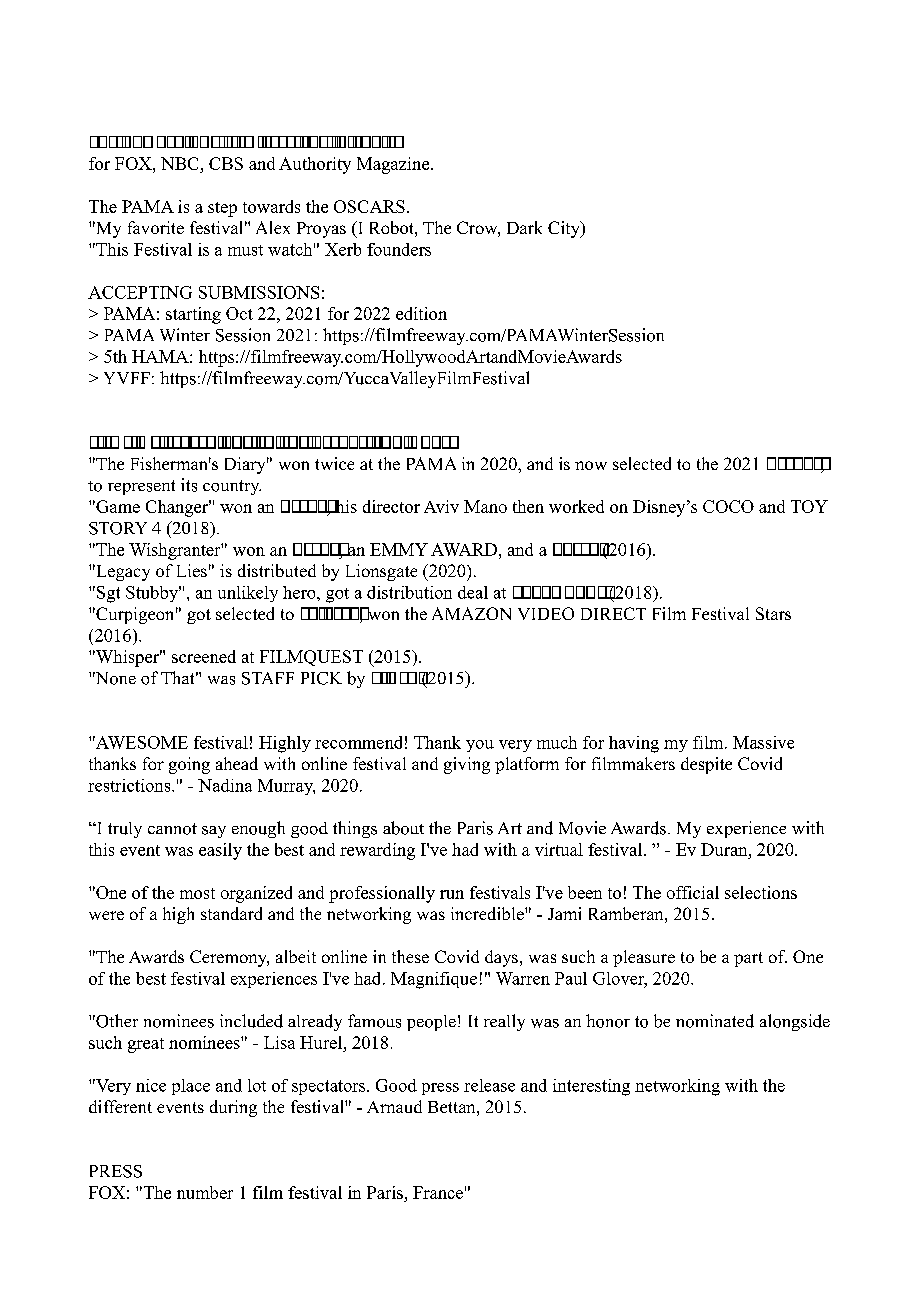  What do you see at coordinates (728, 506) in the image?
I see `COCO` at bounding box center [728, 506].
